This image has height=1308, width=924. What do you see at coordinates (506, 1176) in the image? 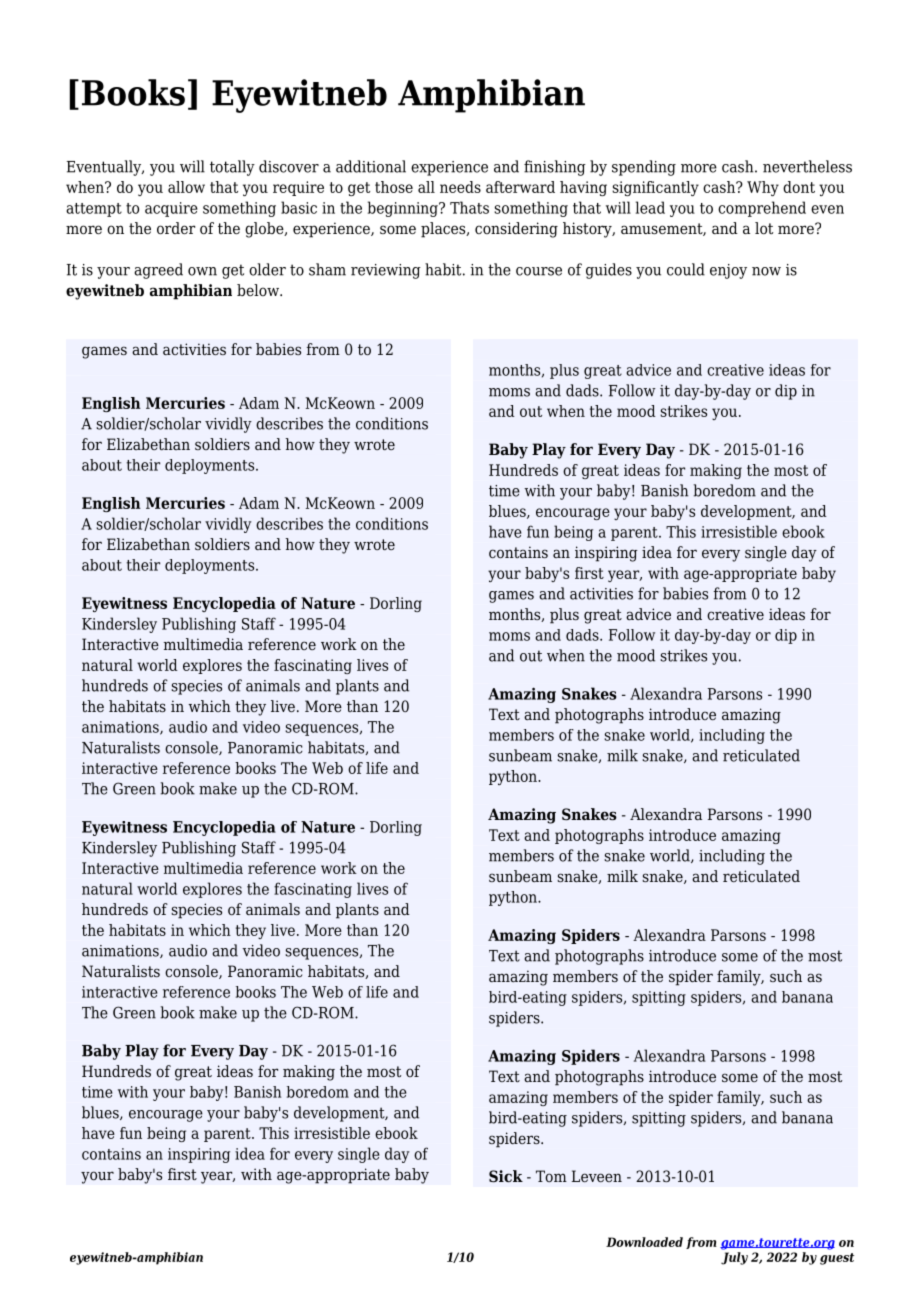
I see `Sick` at bounding box center [506, 1176].
